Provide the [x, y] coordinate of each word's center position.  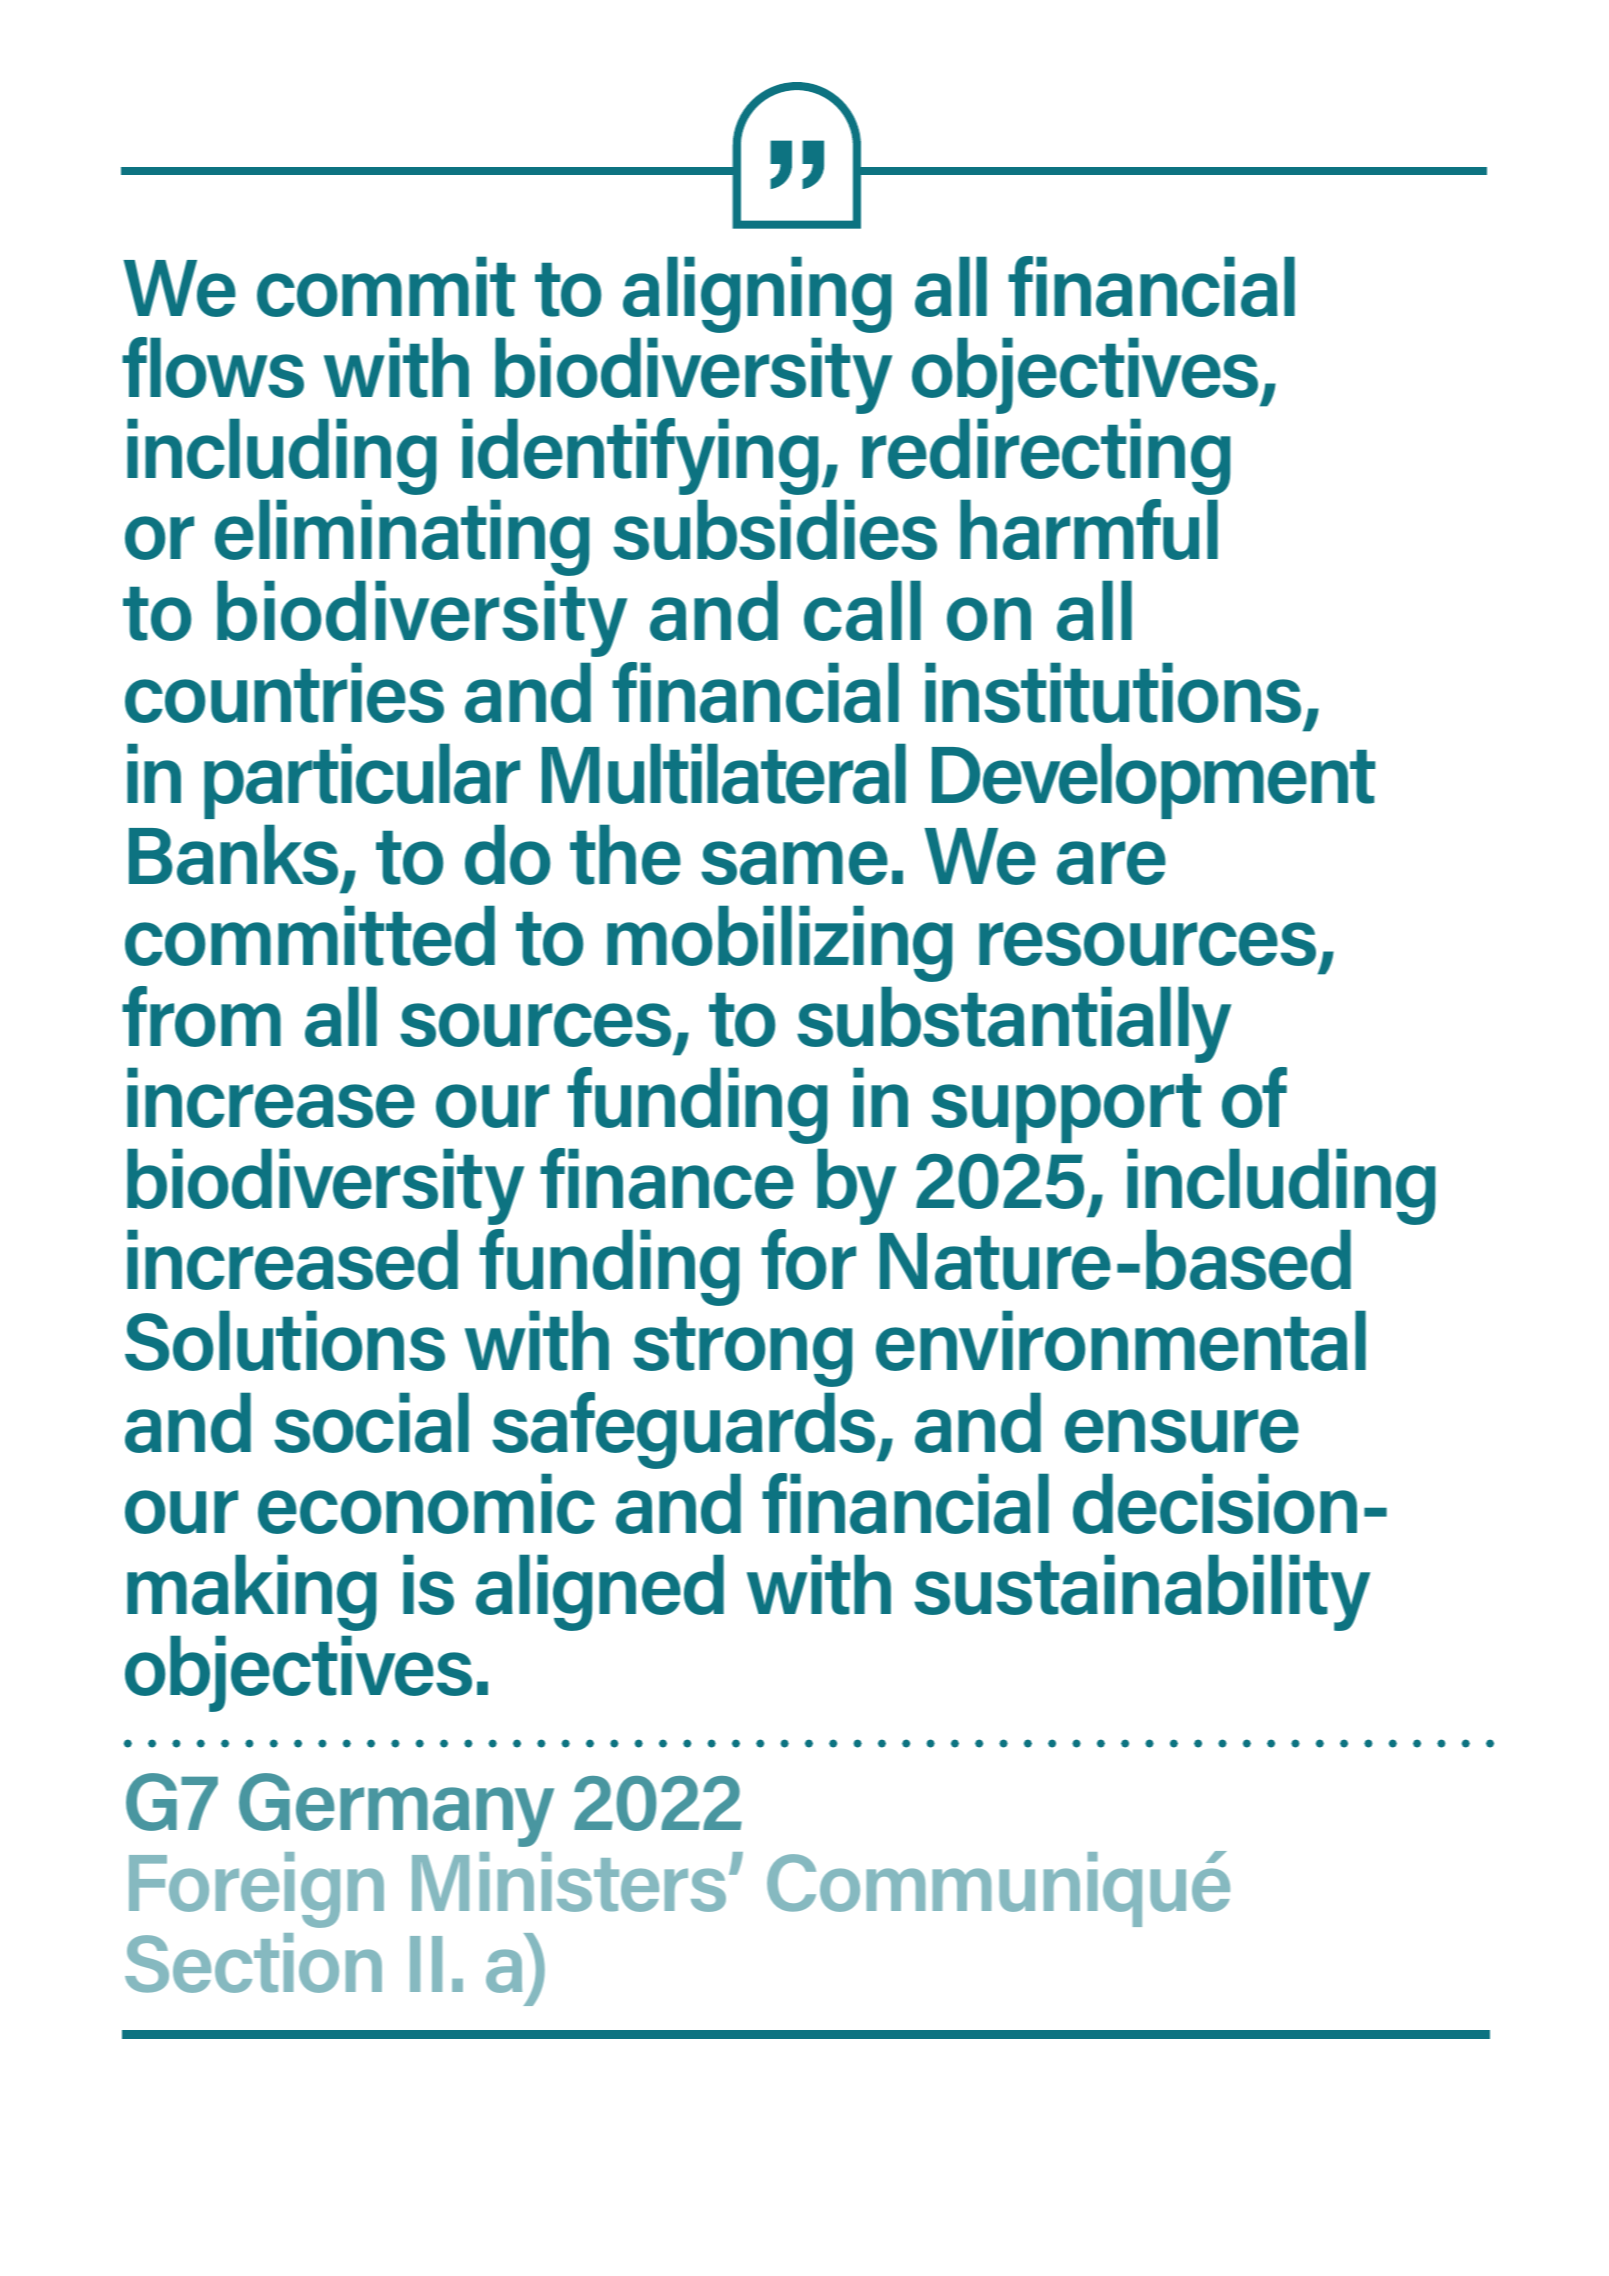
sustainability [1142, 1592]
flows [213, 367]
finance [667, 1178]
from [201, 1016]
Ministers [569, 1882]
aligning [757, 294]
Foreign [256, 1890]
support [1066, 1108]
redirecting [1046, 456]
